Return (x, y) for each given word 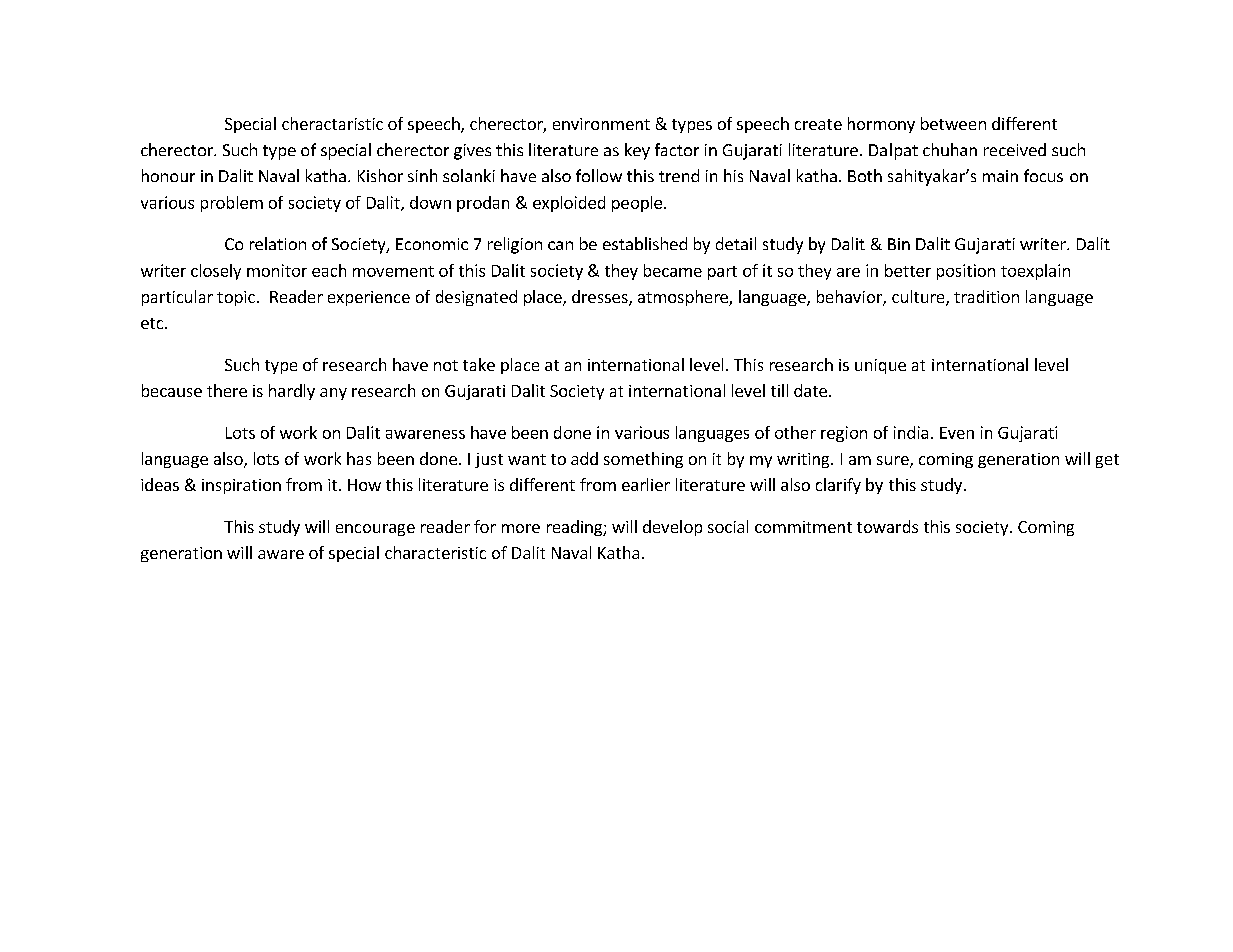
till (779, 390)
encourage (375, 530)
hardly (292, 392)
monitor (277, 270)
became (673, 270)
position (966, 272)
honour (168, 175)
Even (957, 433)
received (1015, 149)
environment (601, 124)
